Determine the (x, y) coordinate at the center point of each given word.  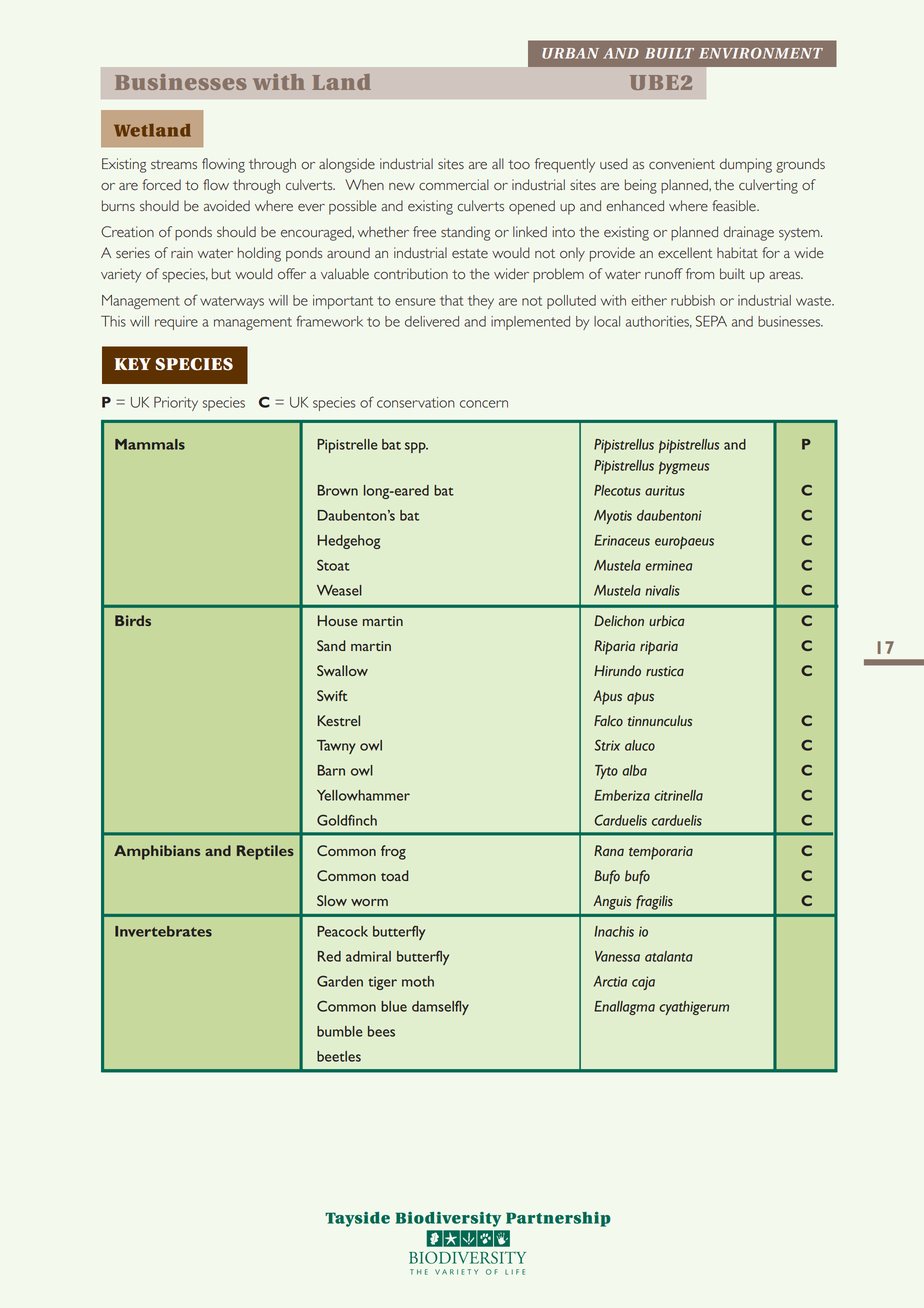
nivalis (662, 590)
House (337, 620)
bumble (340, 1031)
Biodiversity (448, 1219)
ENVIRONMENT (761, 53)
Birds (133, 620)
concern (484, 404)
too (519, 165)
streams (174, 165)
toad (394, 875)
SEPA (711, 321)
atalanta (669, 956)
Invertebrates (163, 931)
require (176, 323)
